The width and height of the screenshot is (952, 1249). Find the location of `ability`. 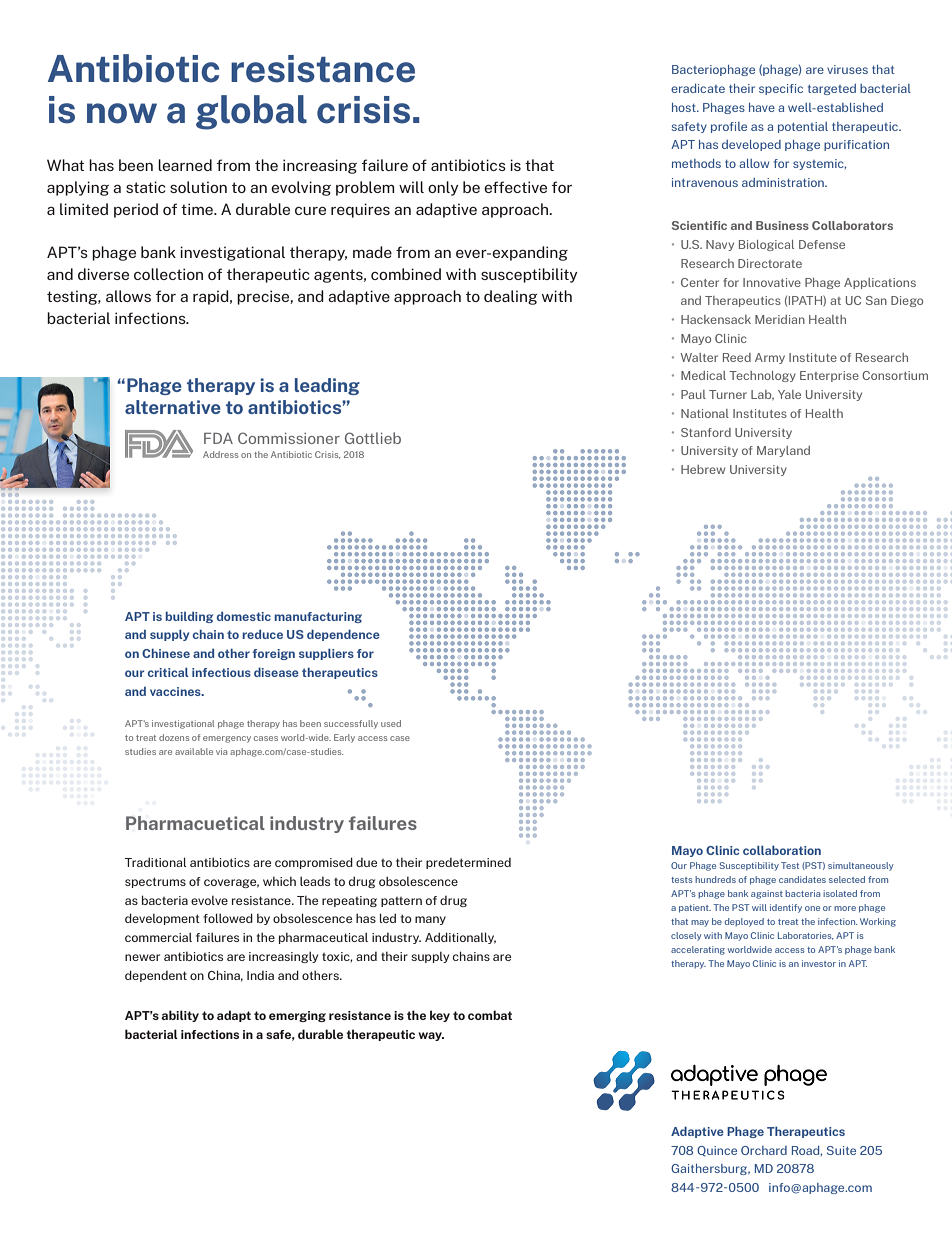

ability is located at coordinates (180, 1016).
